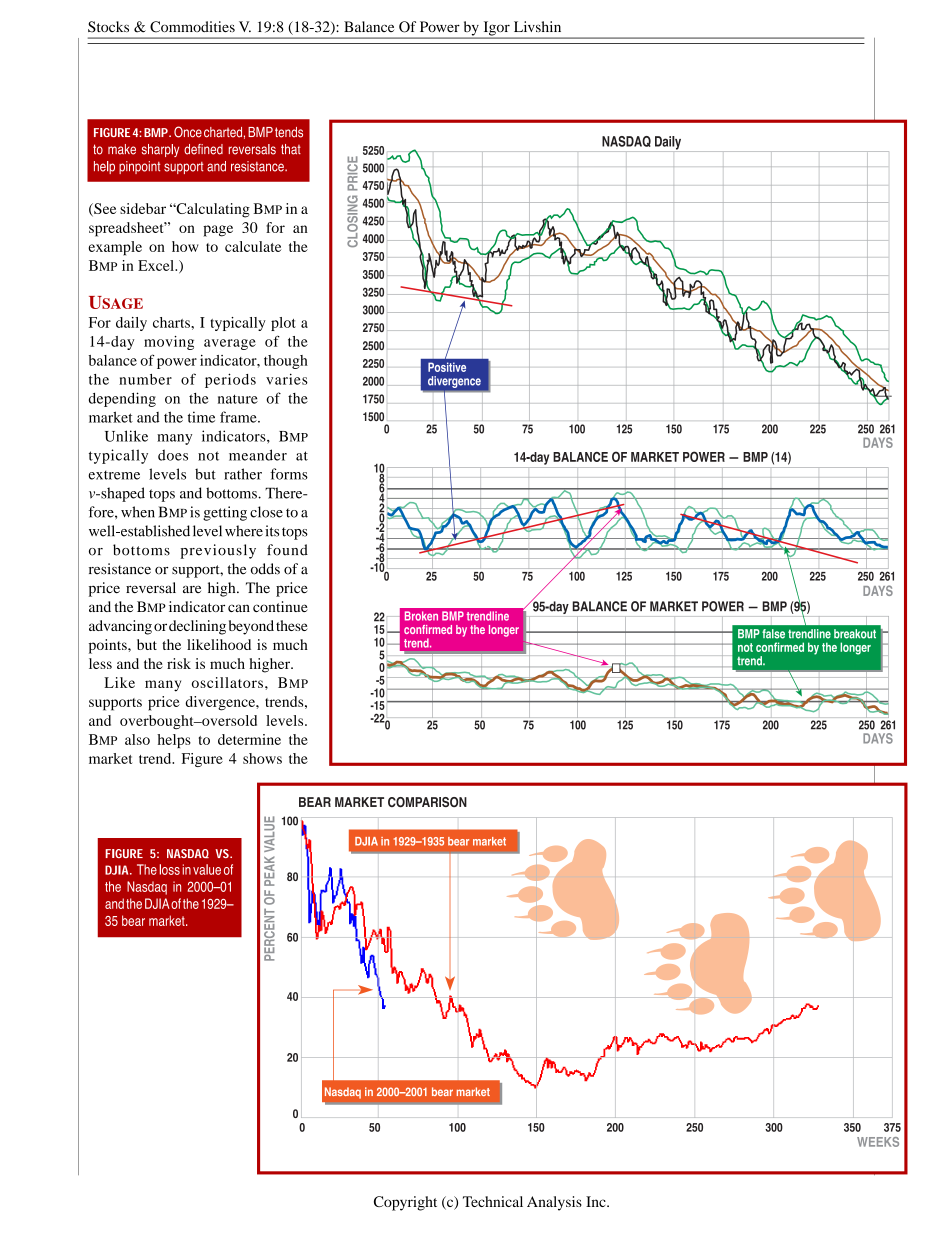 The image size is (952, 1237). Describe the element at coordinates (496, 29) in the document. I see `Igor` at that location.
